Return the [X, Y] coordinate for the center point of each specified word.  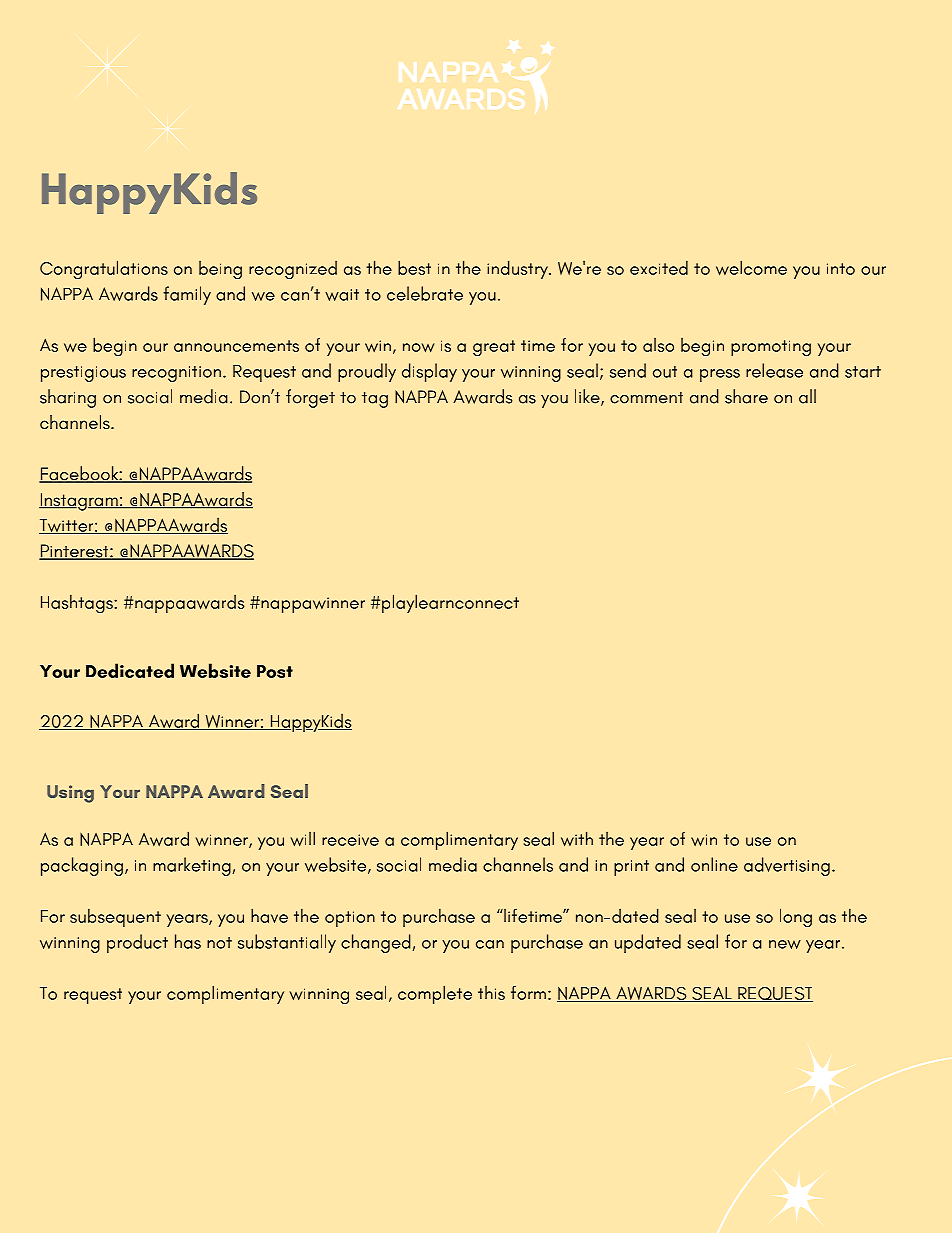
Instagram [79, 502]
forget [310, 398]
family [187, 295]
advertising [787, 866]
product [137, 943]
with [577, 839]
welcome [751, 268]
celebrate [425, 293]
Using [70, 794]
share [746, 396]
